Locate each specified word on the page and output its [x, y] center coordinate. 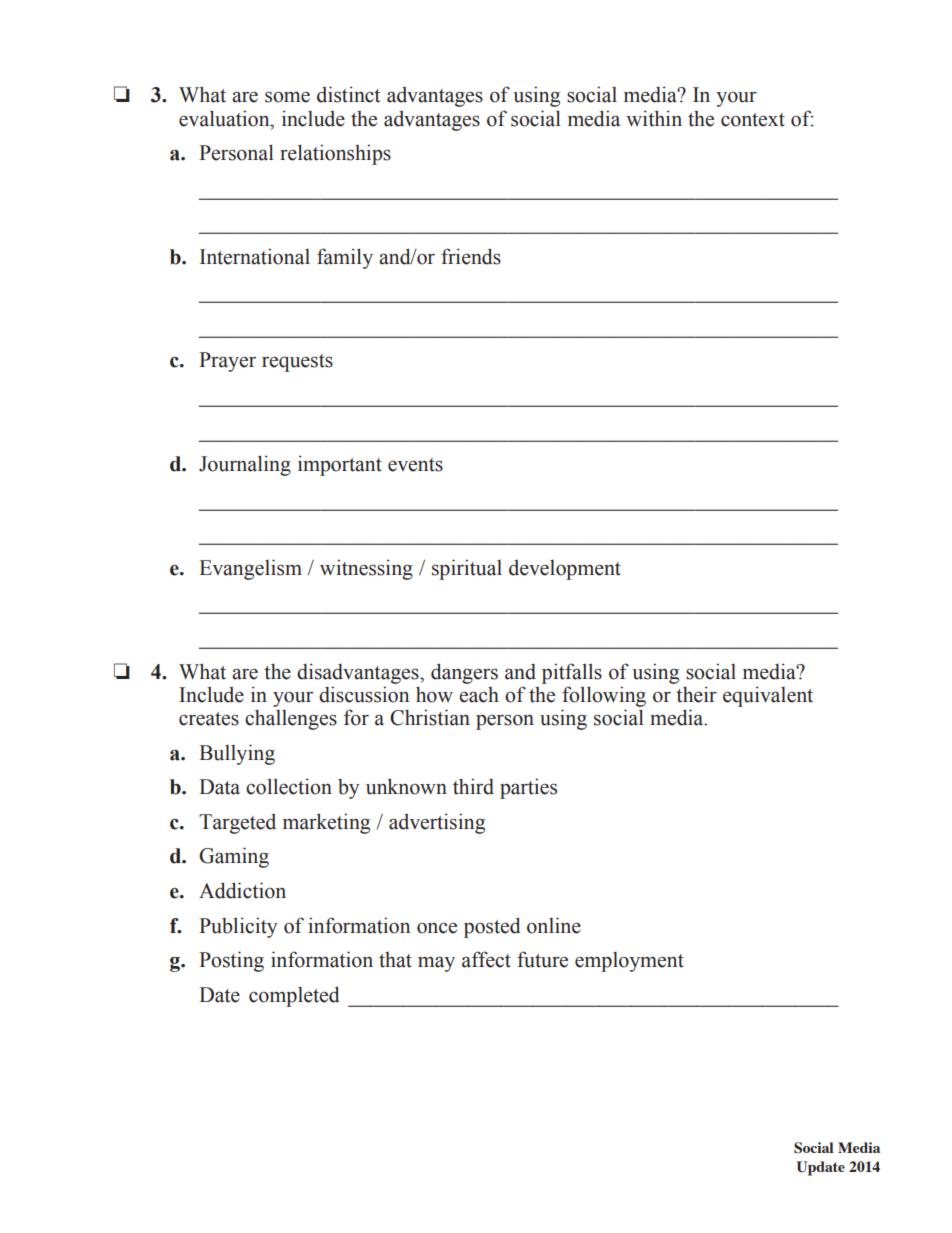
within [654, 118]
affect [486, 959]
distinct [348, 94]
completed [294, 996]
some [287, 97]
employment [629, 962]
